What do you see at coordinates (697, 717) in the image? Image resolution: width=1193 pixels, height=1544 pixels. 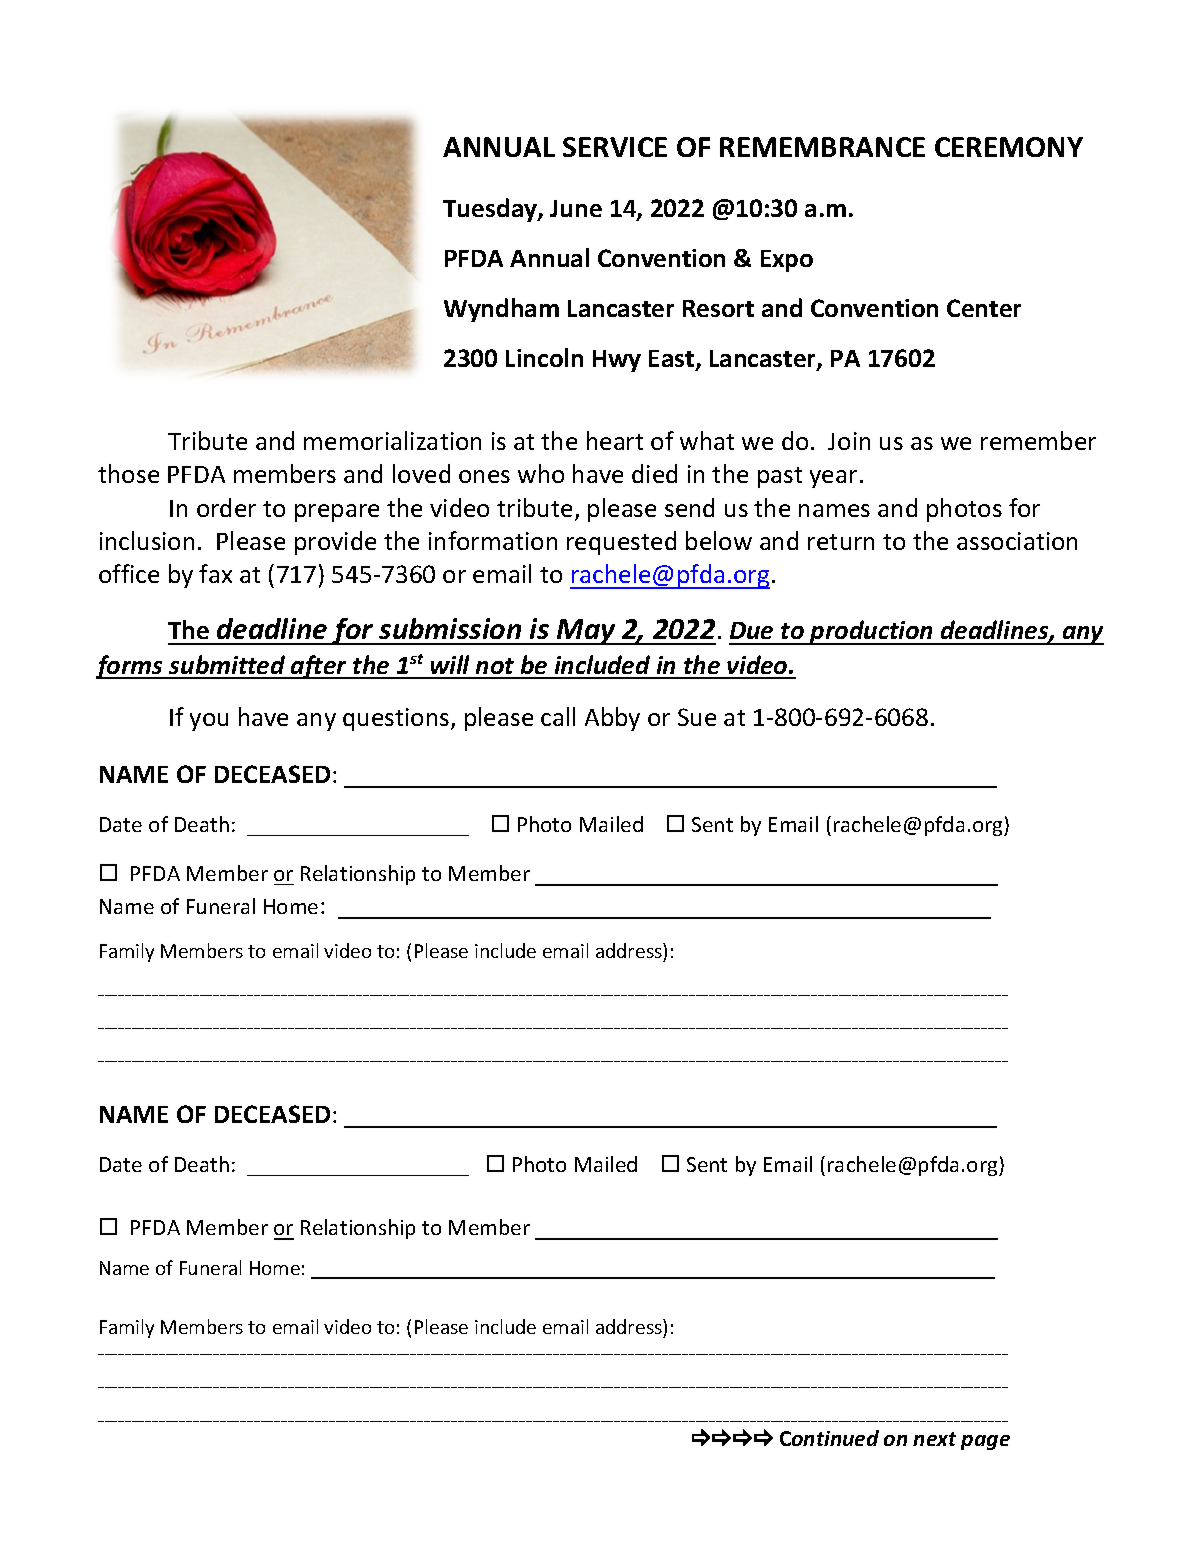 I see `Sue` at bounding box center [697, 717].
